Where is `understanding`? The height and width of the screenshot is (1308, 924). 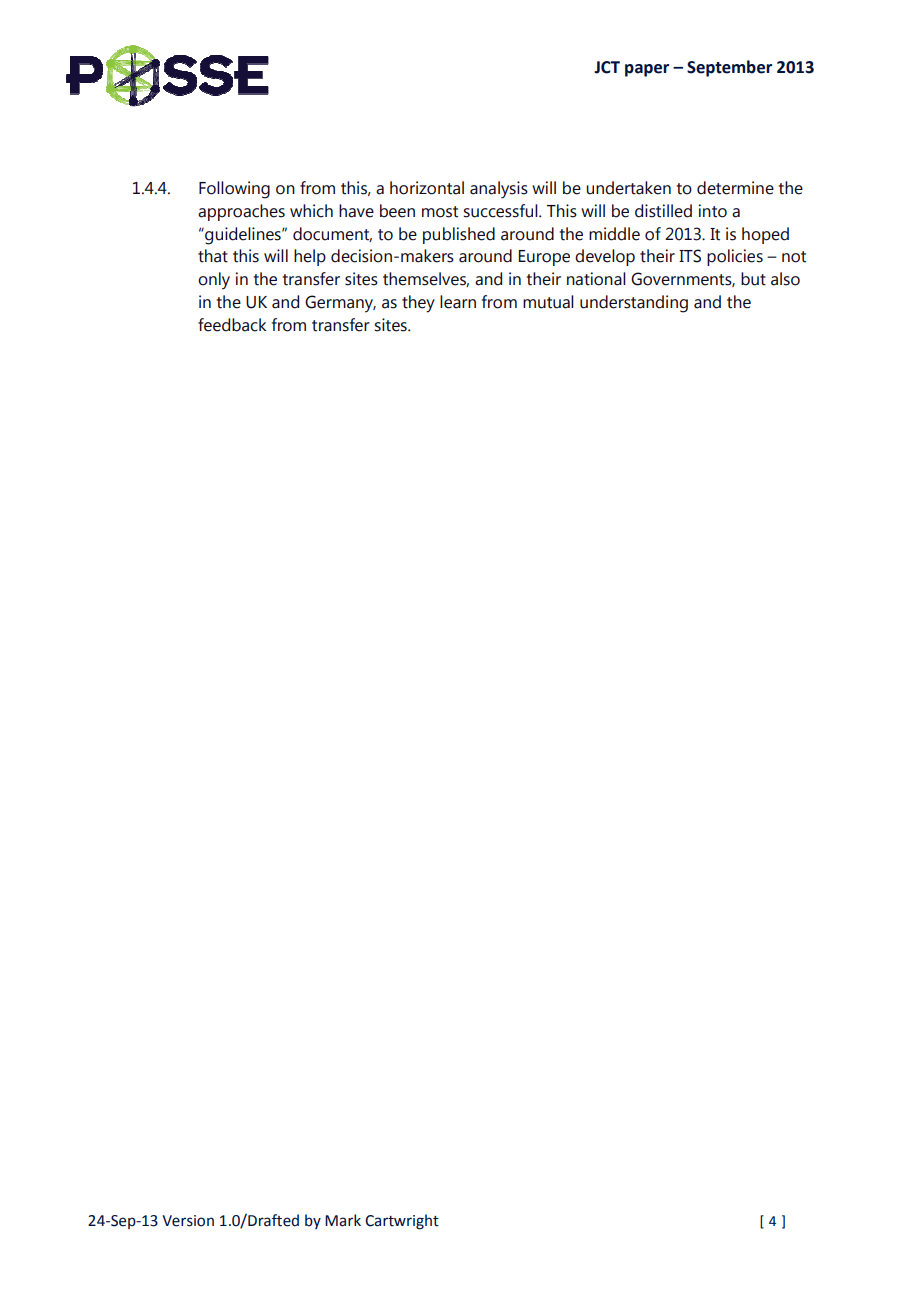 understanding is located at coordinates (634, 304).
